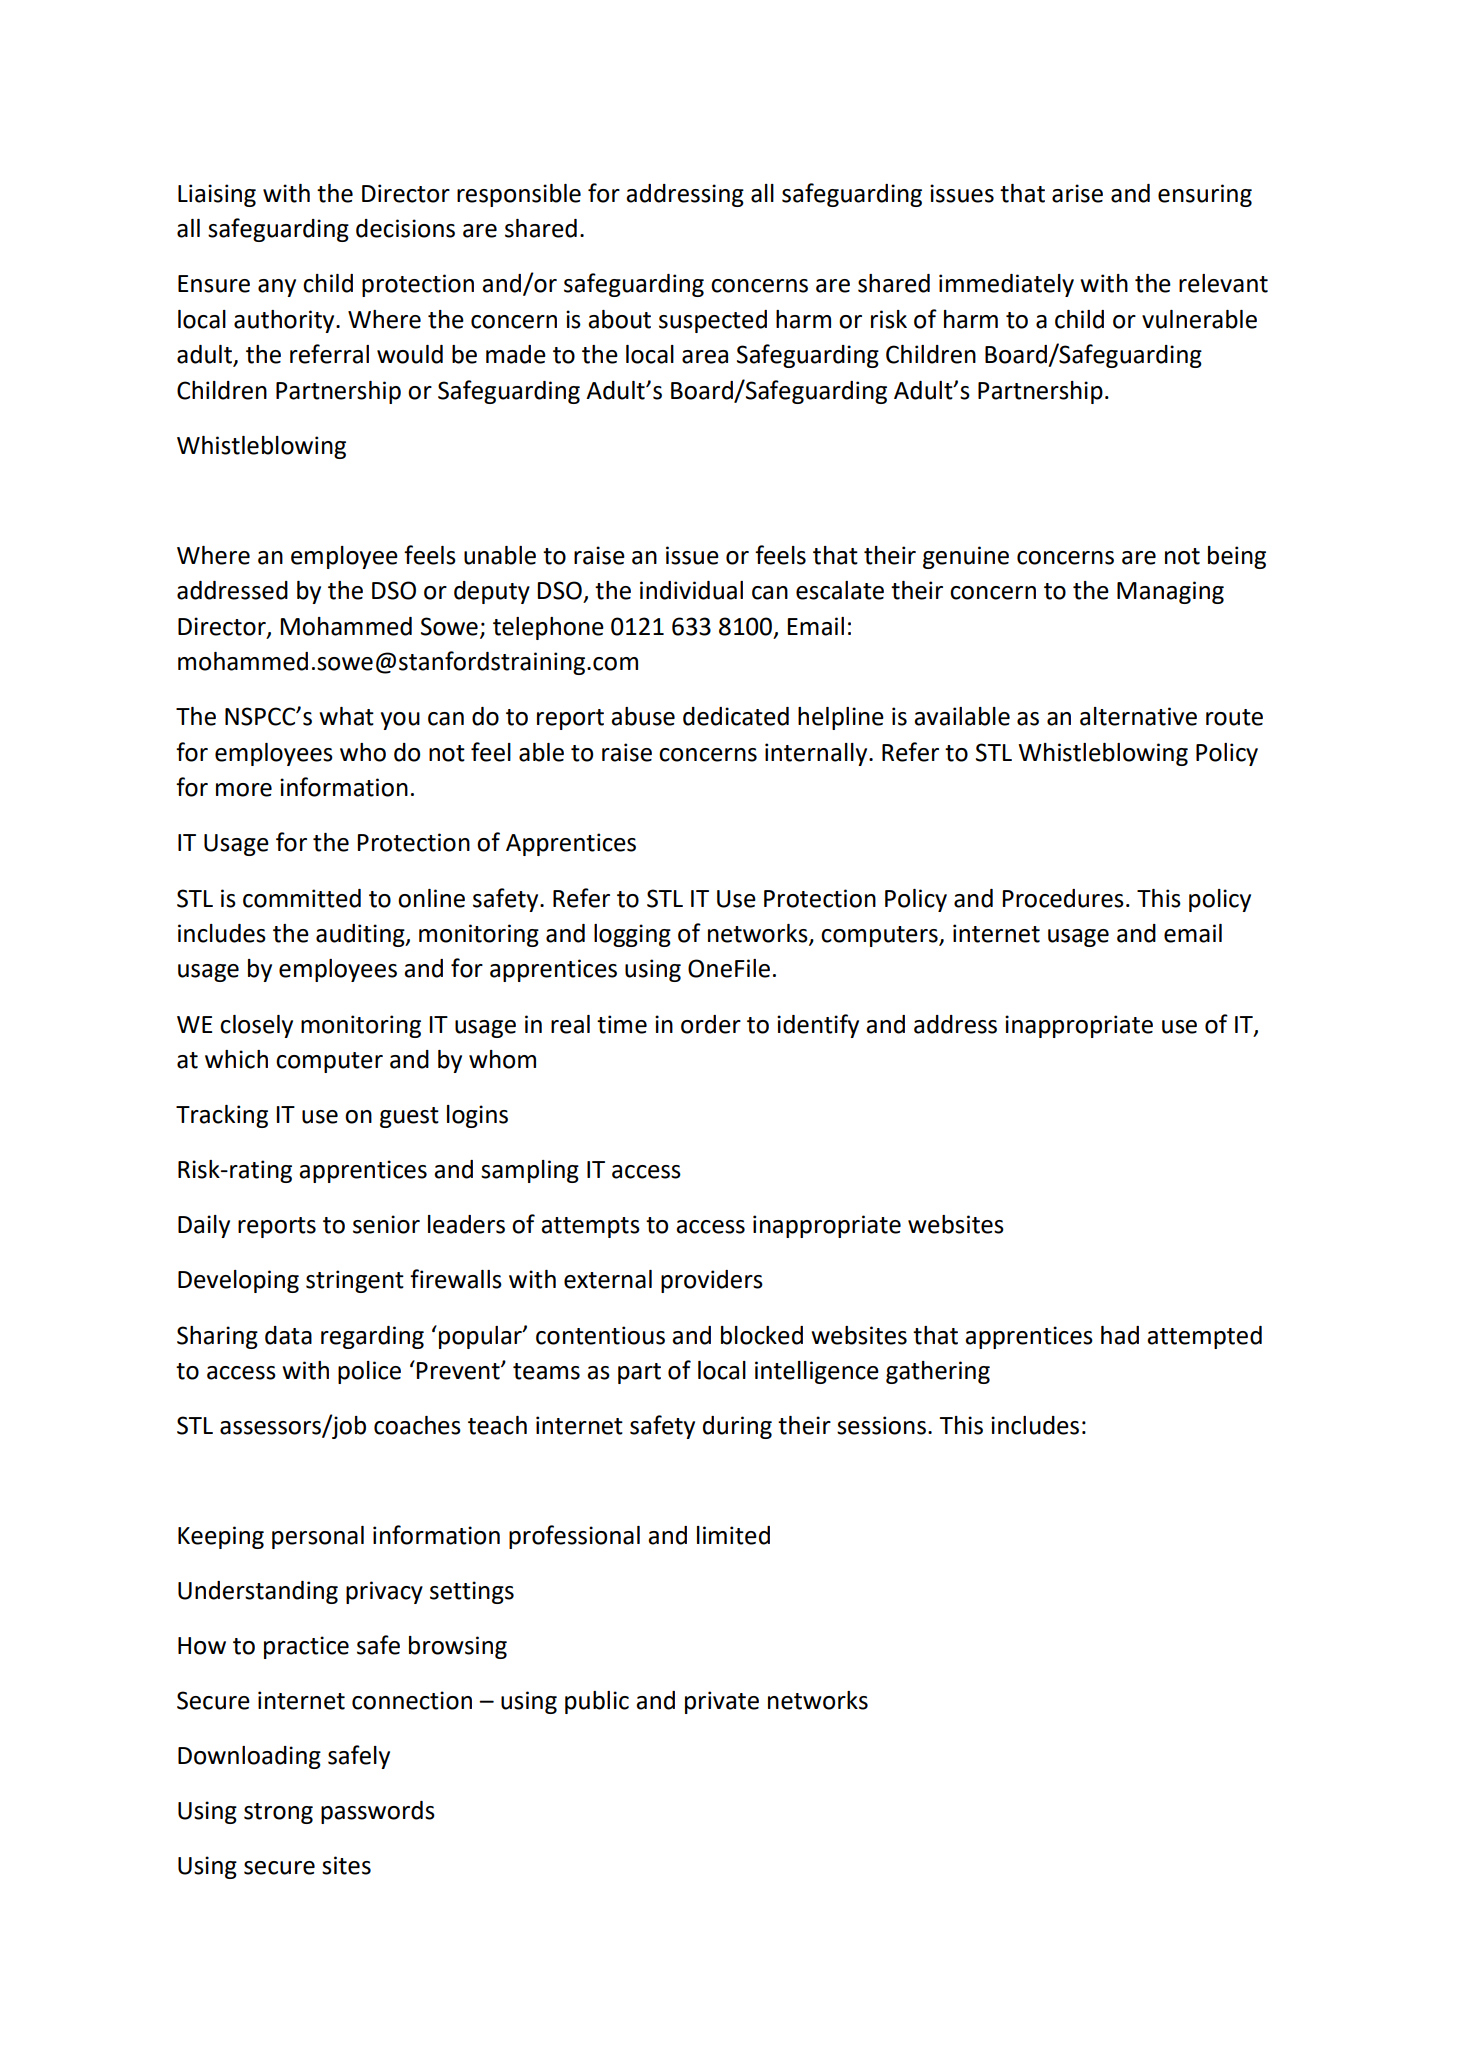 The height and width of the screenshot is (2061, 1458). I want to click on had, so click(1120, 1335).
